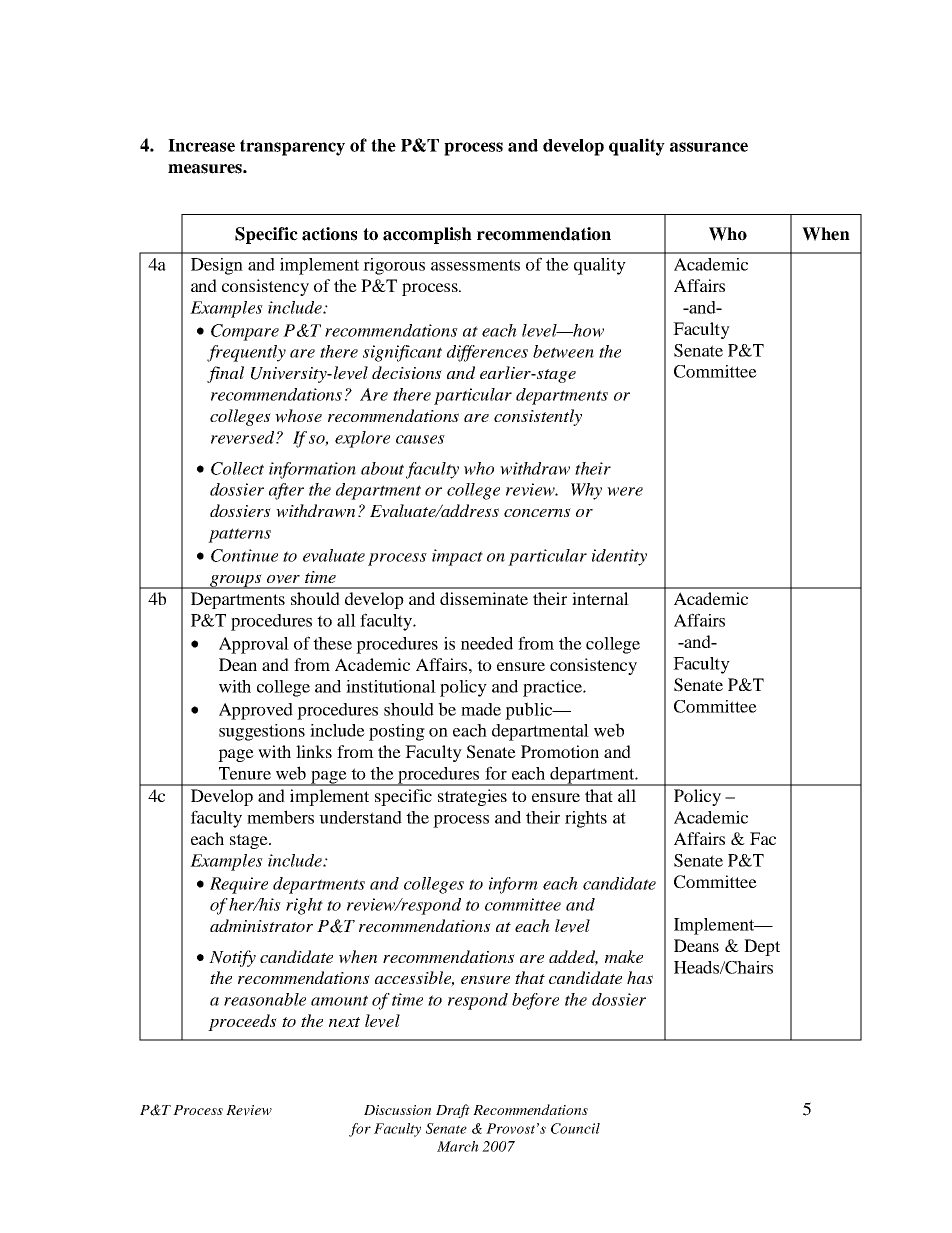 Image resolution: width=952 pixels, height=1233 pixels. What do you see at coordinates (427, 235) in the document?
I see `accomplish` at bounding box center [427, 235].
